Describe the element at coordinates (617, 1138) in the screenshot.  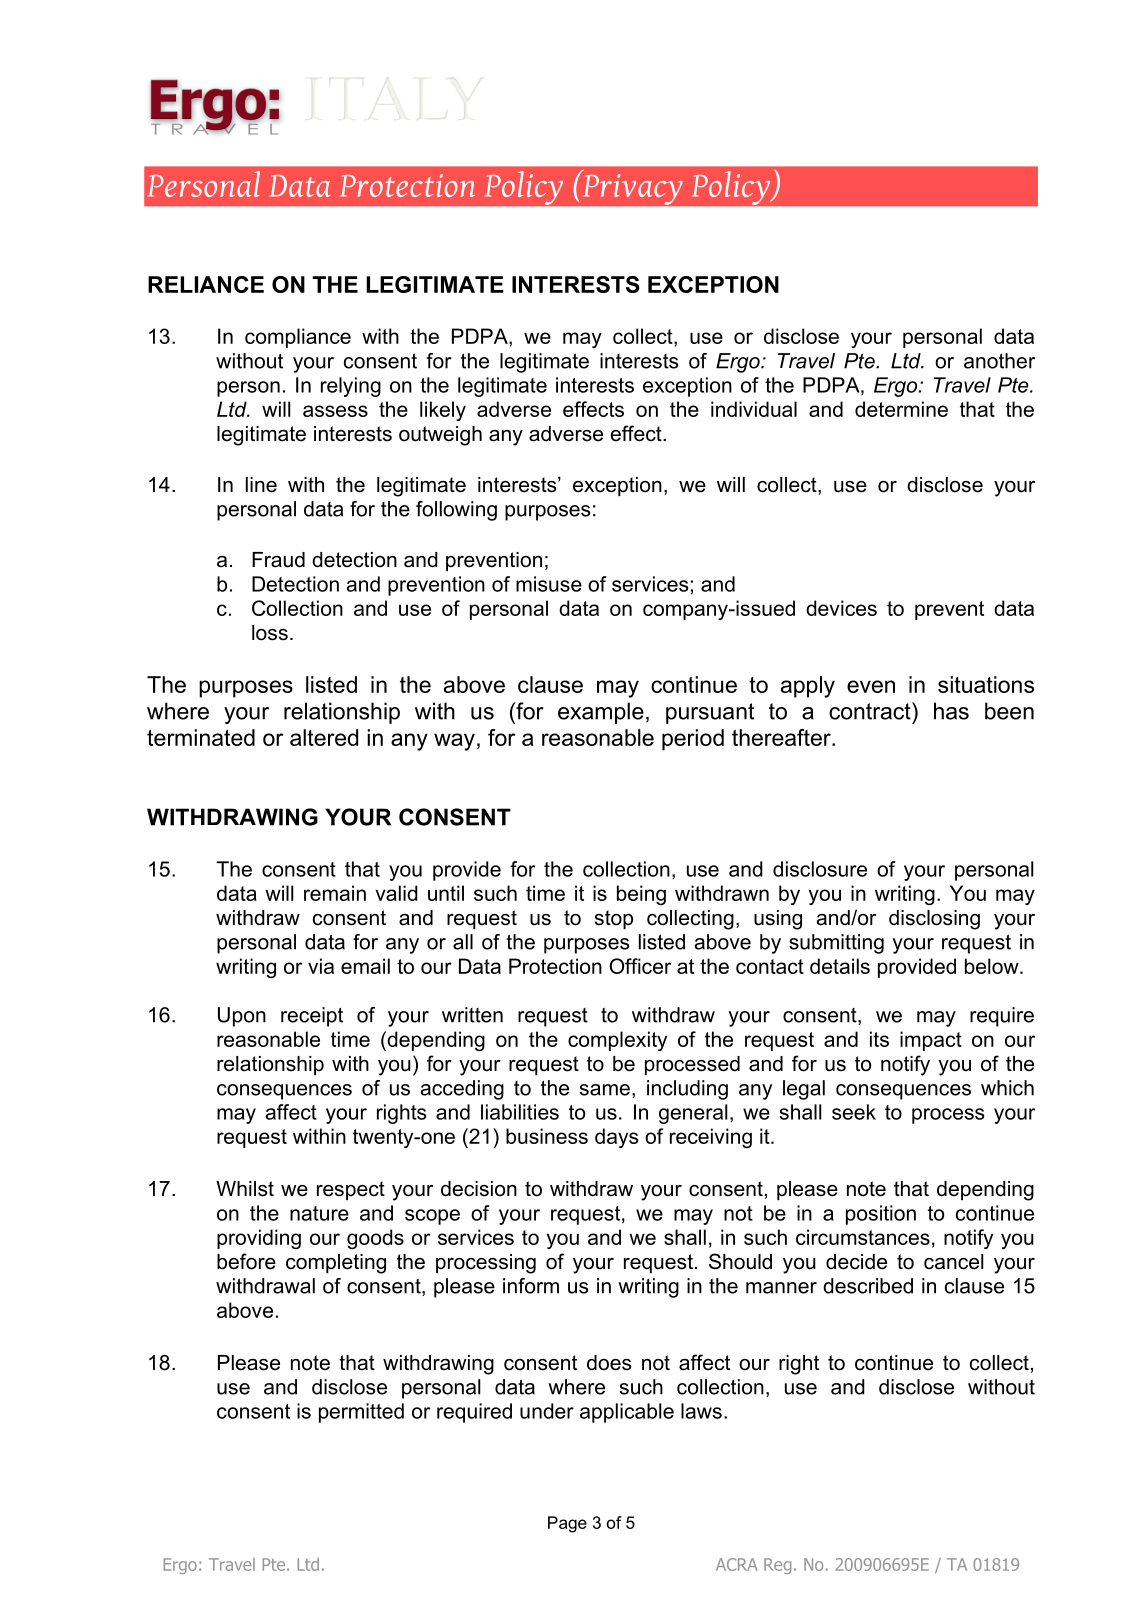
I see `days` at that location.
